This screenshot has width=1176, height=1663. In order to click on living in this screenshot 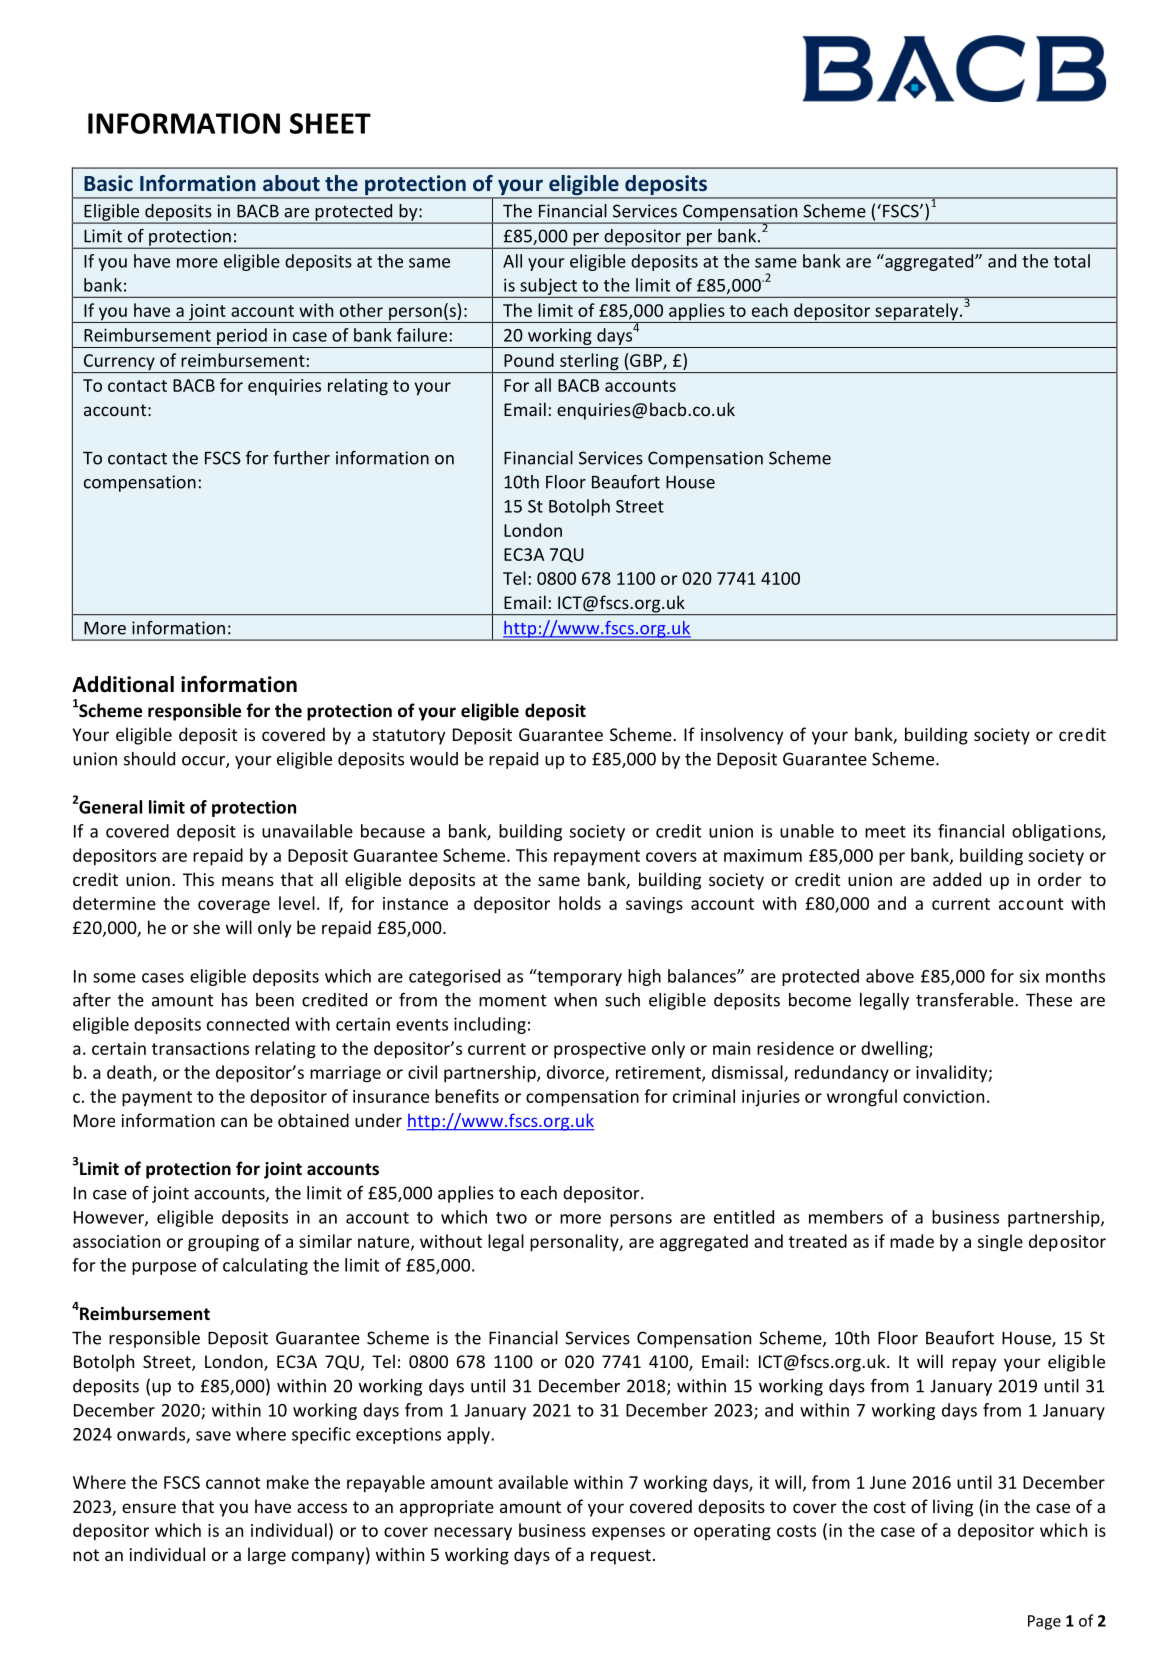, I will do `click(953, 1508)`.
